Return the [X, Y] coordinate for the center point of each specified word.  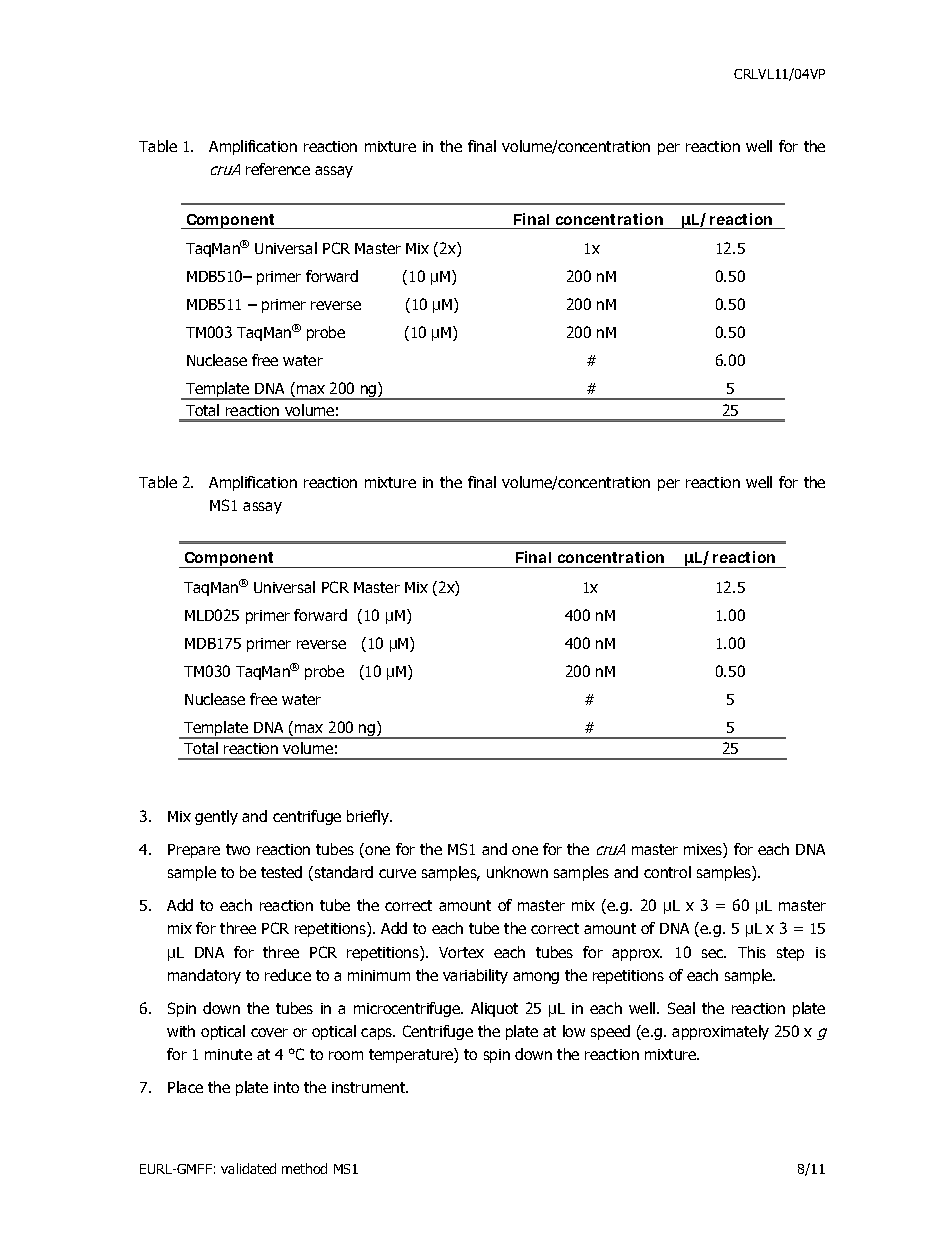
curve [397, 873]
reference [278, 169]
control [667, 872]
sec [714, 953]
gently [216, 817]
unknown [517, 872]
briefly [369, 817]
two [238, 849]
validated [248, 1168]
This [752, 952]
